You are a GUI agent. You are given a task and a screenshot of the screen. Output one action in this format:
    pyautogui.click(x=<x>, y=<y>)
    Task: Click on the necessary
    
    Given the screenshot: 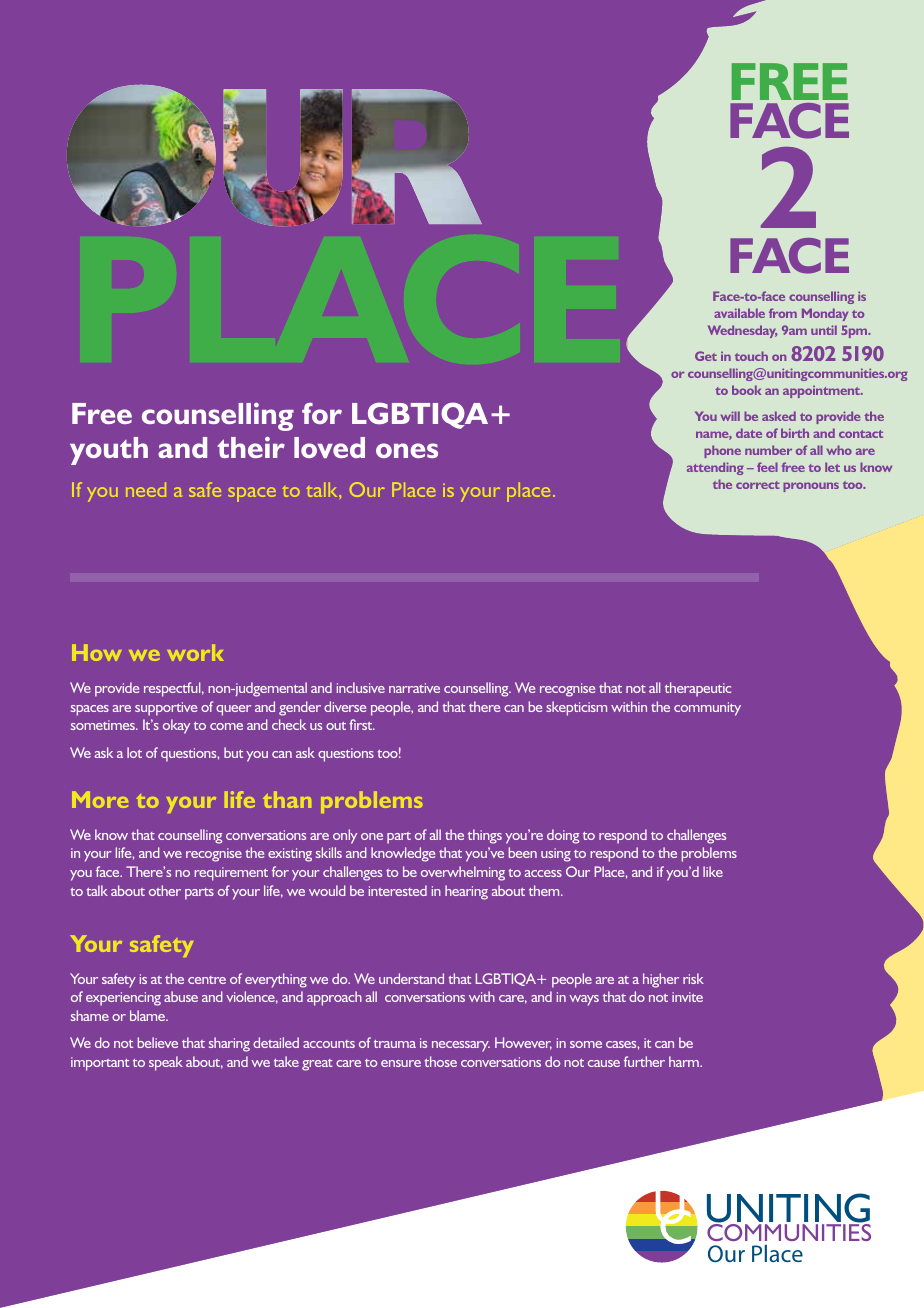 What is the action you would take?
    pyautogui.click(x=461, y=1046)
